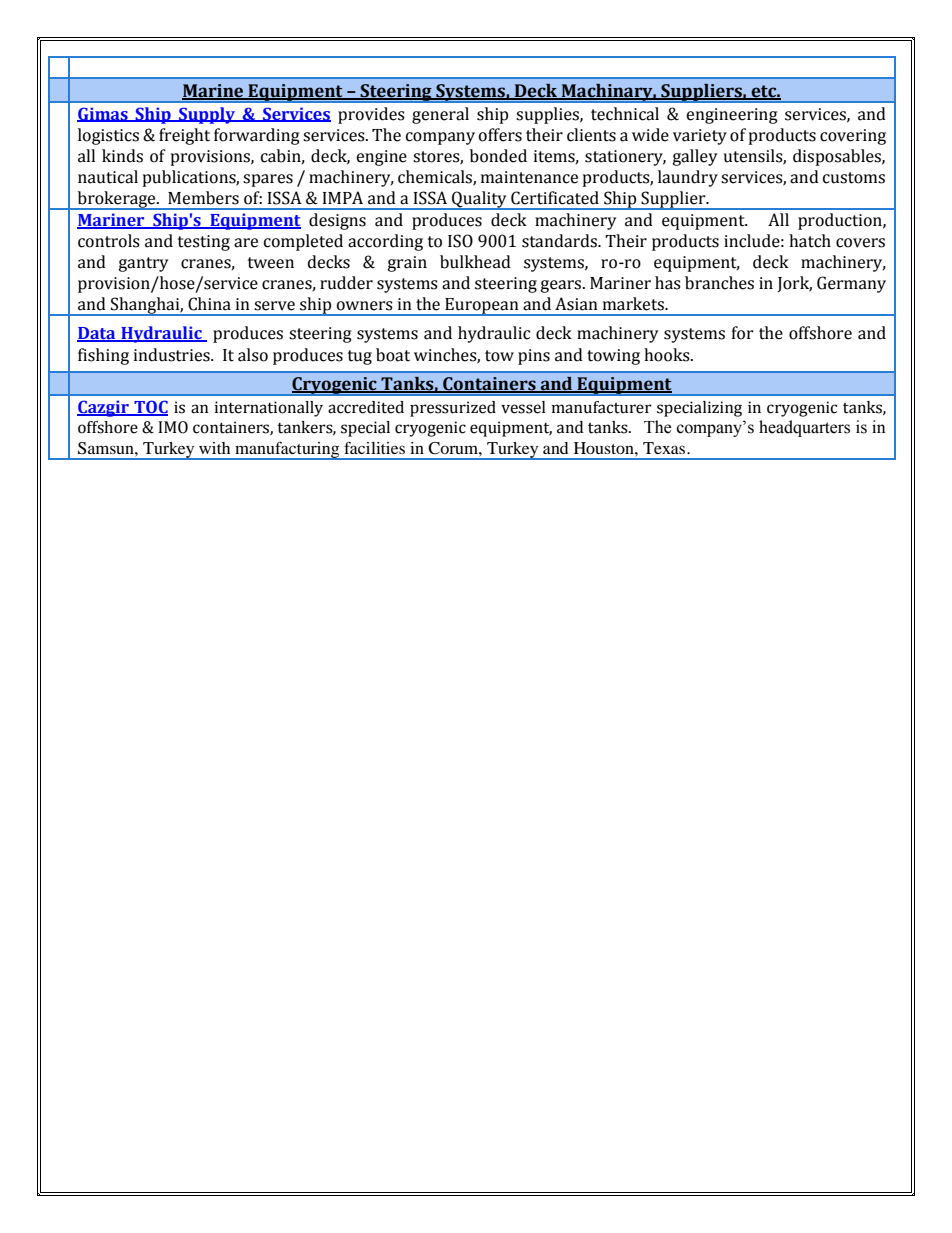 Image resolution: width=952 pixels, height=1233 pixels. Describe the element at coordinates (207, 115) in the screenshot. I see `Supply` at that location.
